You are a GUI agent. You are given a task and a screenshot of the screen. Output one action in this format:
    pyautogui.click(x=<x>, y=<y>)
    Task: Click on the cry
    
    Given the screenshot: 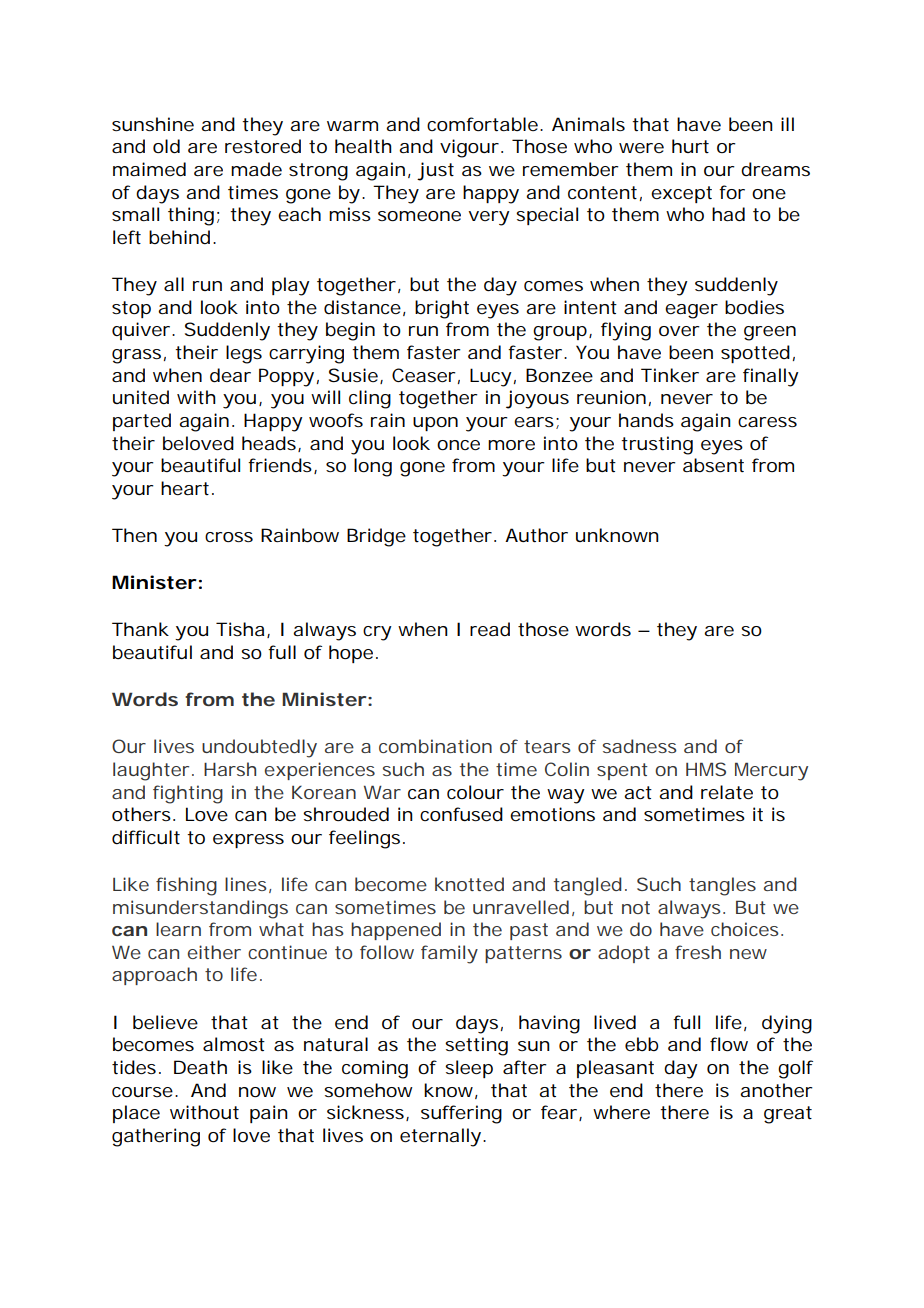 What is the action you would take?
    pyautogui.click(x=377, y=633)
